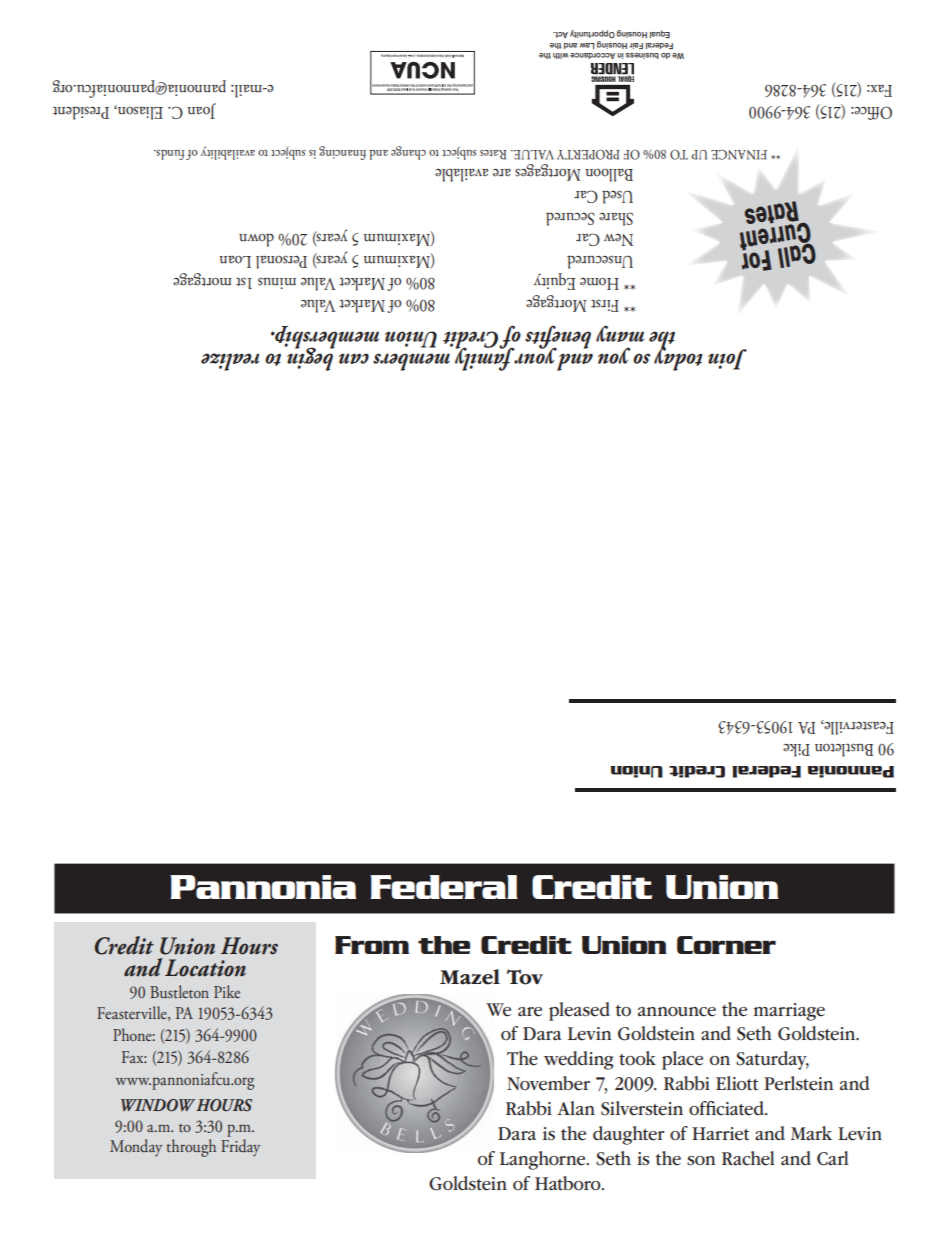 This screenshot has height=1233, width=952. I want to click on Corner, so click(726, 945).
